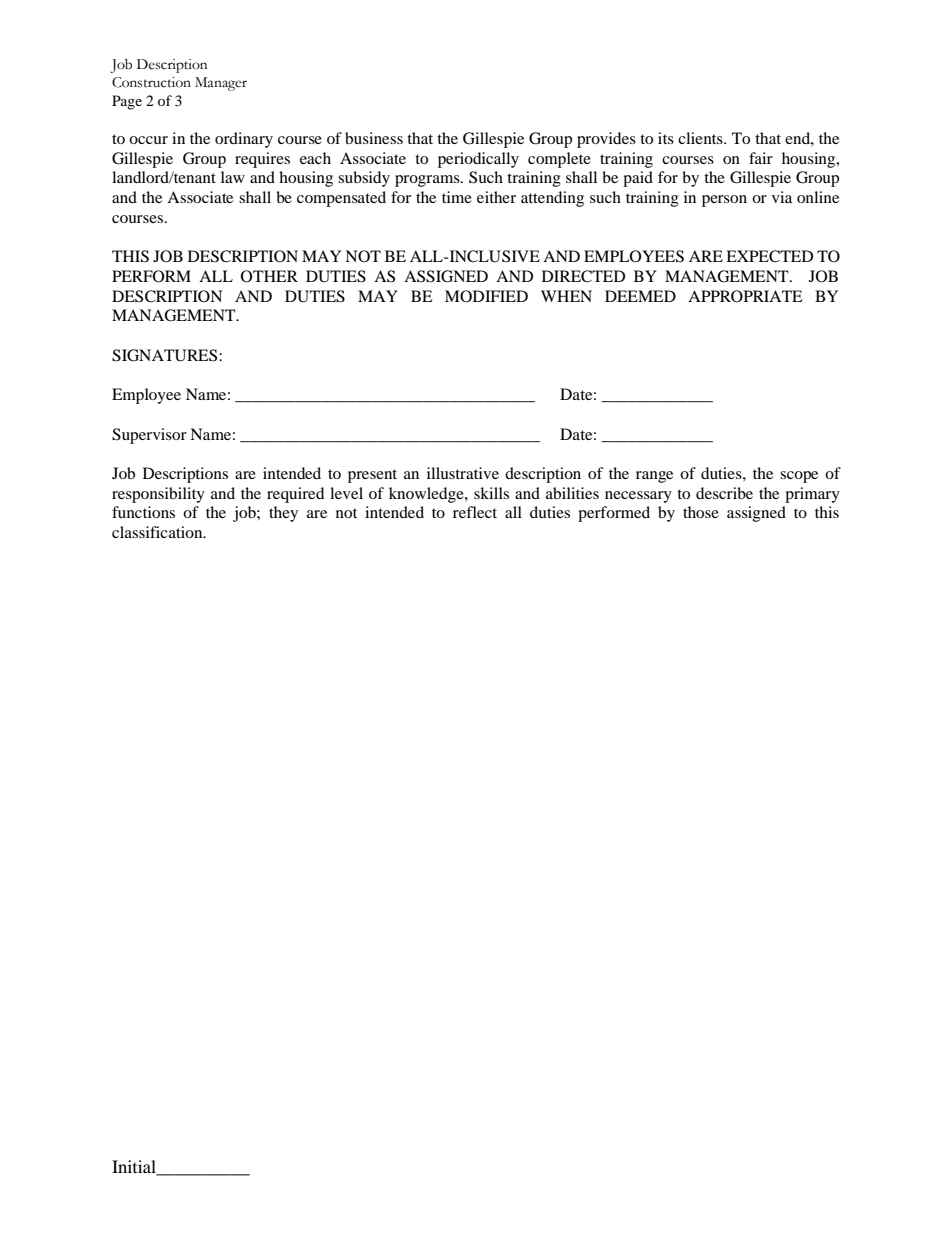 Image resolution: width=952 pixels, height=1233 pixels. I want to click on reflect, so click(475, 512).
